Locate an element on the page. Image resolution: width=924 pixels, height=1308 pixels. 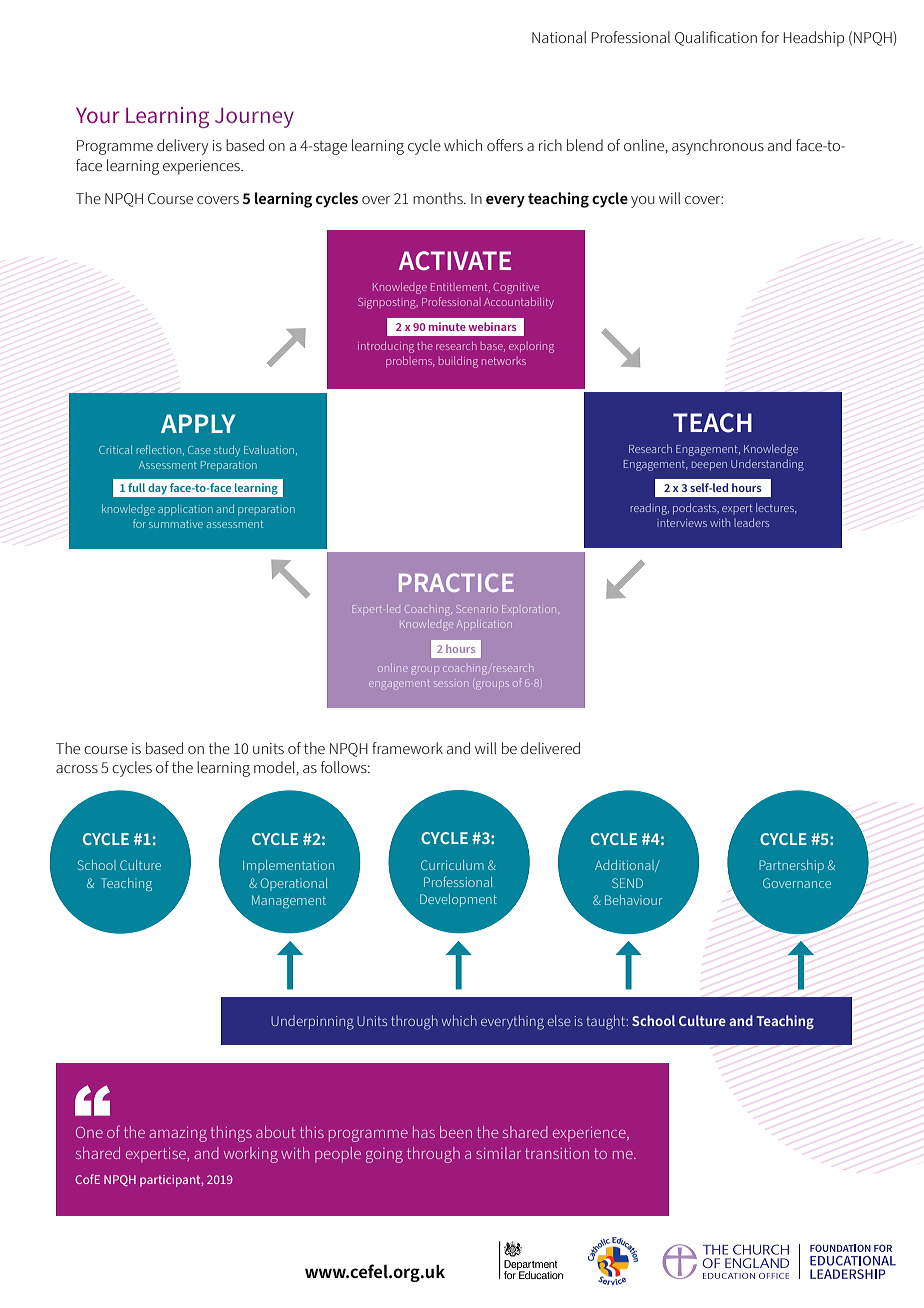
Qualification is located at coordinates (716, 38).
